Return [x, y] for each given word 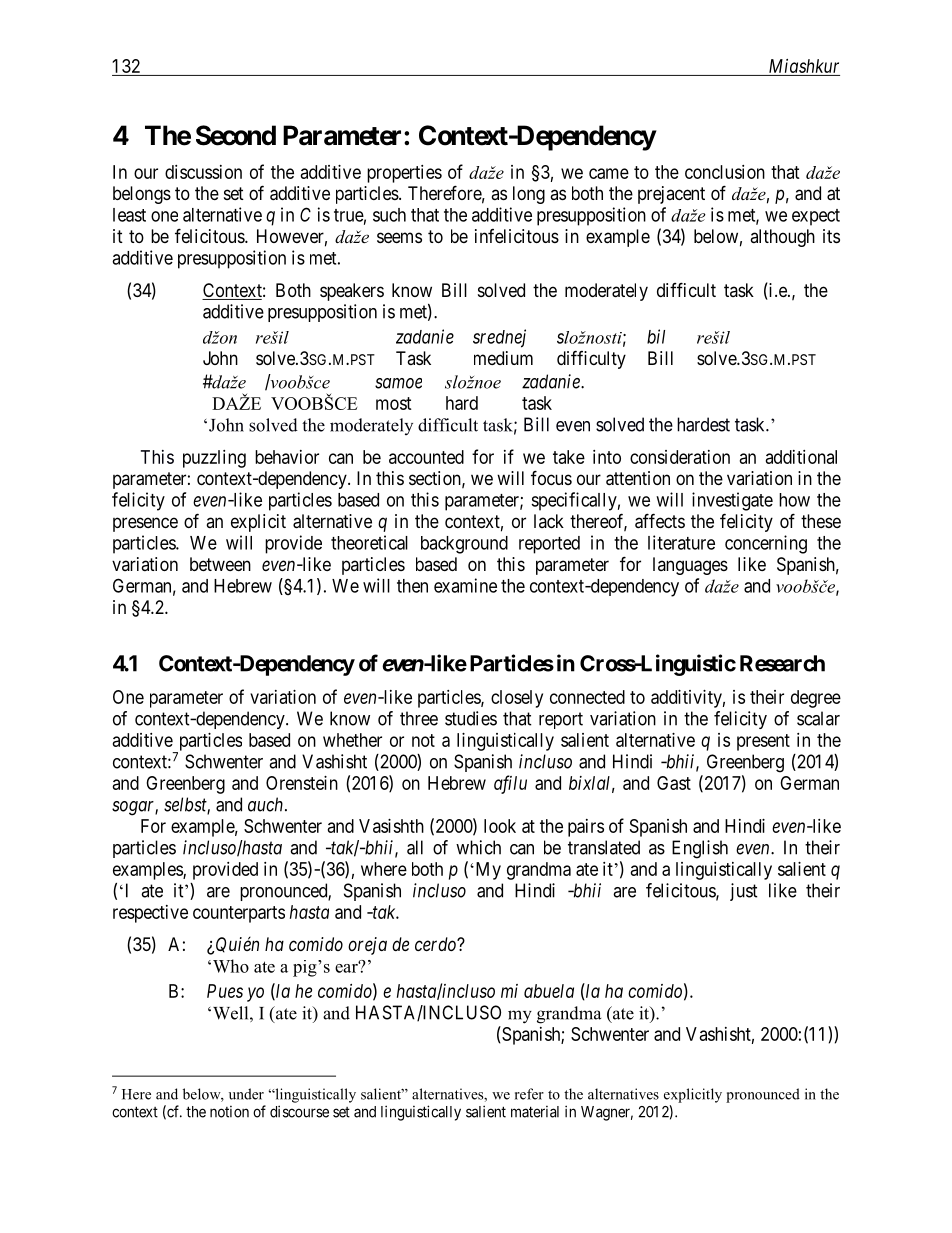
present [763, 742]
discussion [203, 172]
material [535, 1112]
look [500, 826]
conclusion [725, 172]
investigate [732, 501]
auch [267, 804]
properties [404, 174]
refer [529, 1094]
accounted [426, 457]
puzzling [214, 459]
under [246, 1094]
